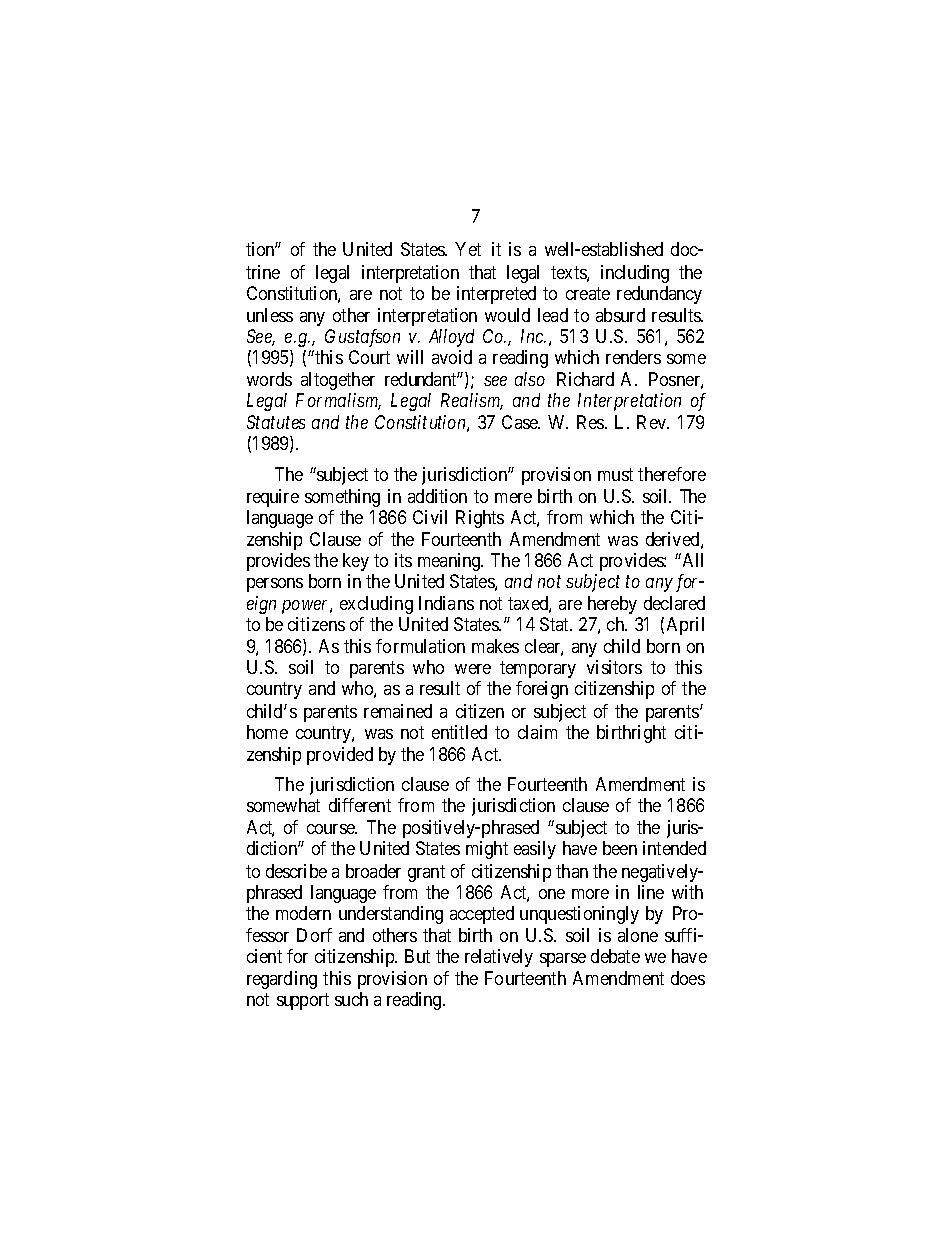 The width and height of the screenshot is (952, 1233). Describe the element at coordinates (338, 401) in the screenshot. I see `Formalism` at that location.
